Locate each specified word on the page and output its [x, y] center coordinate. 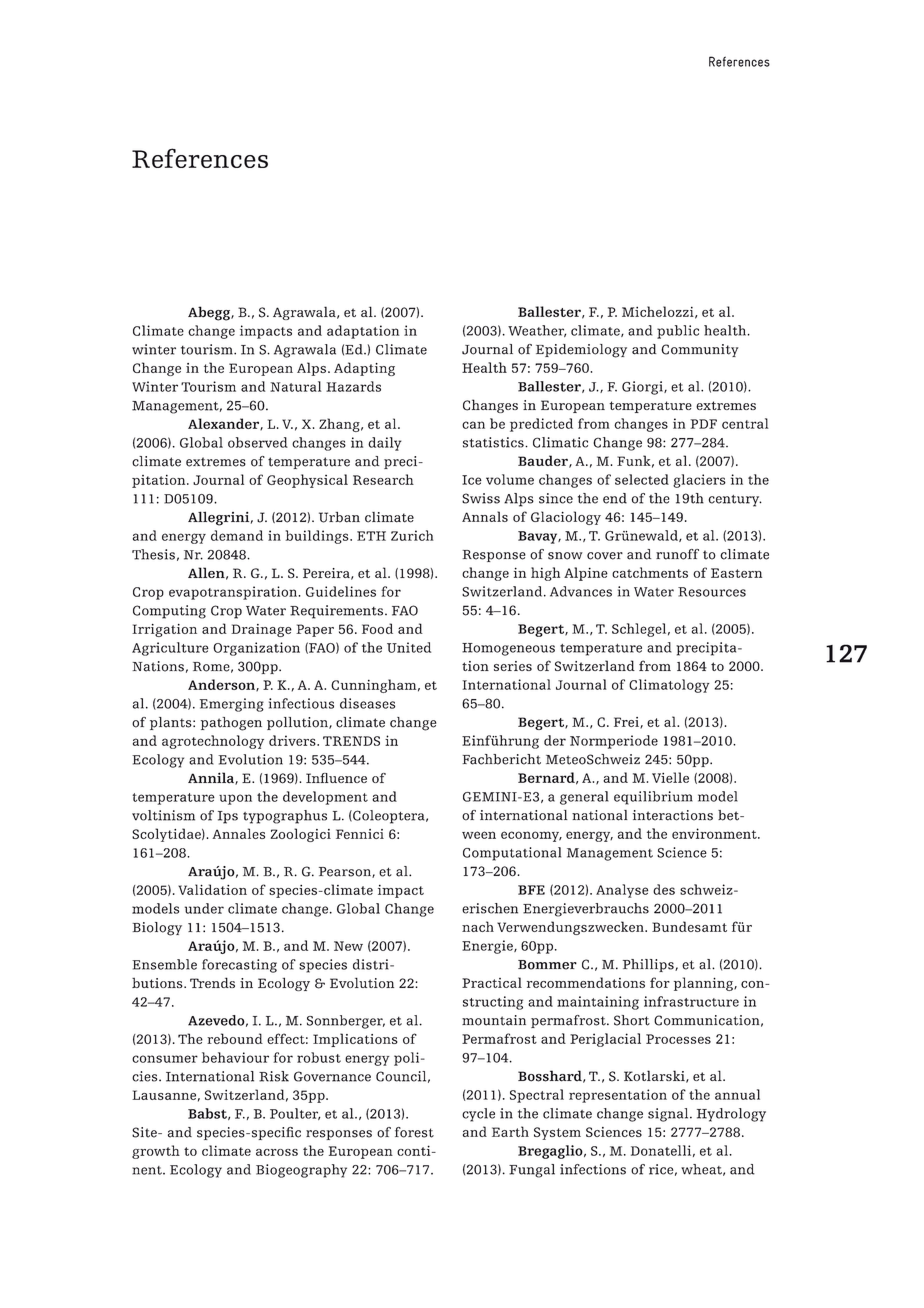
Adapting [364, 369]
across [277, 1152]
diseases [367, 703]
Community [700, 350]
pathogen [231, 724]
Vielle [670, 777]
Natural [296, 386]
